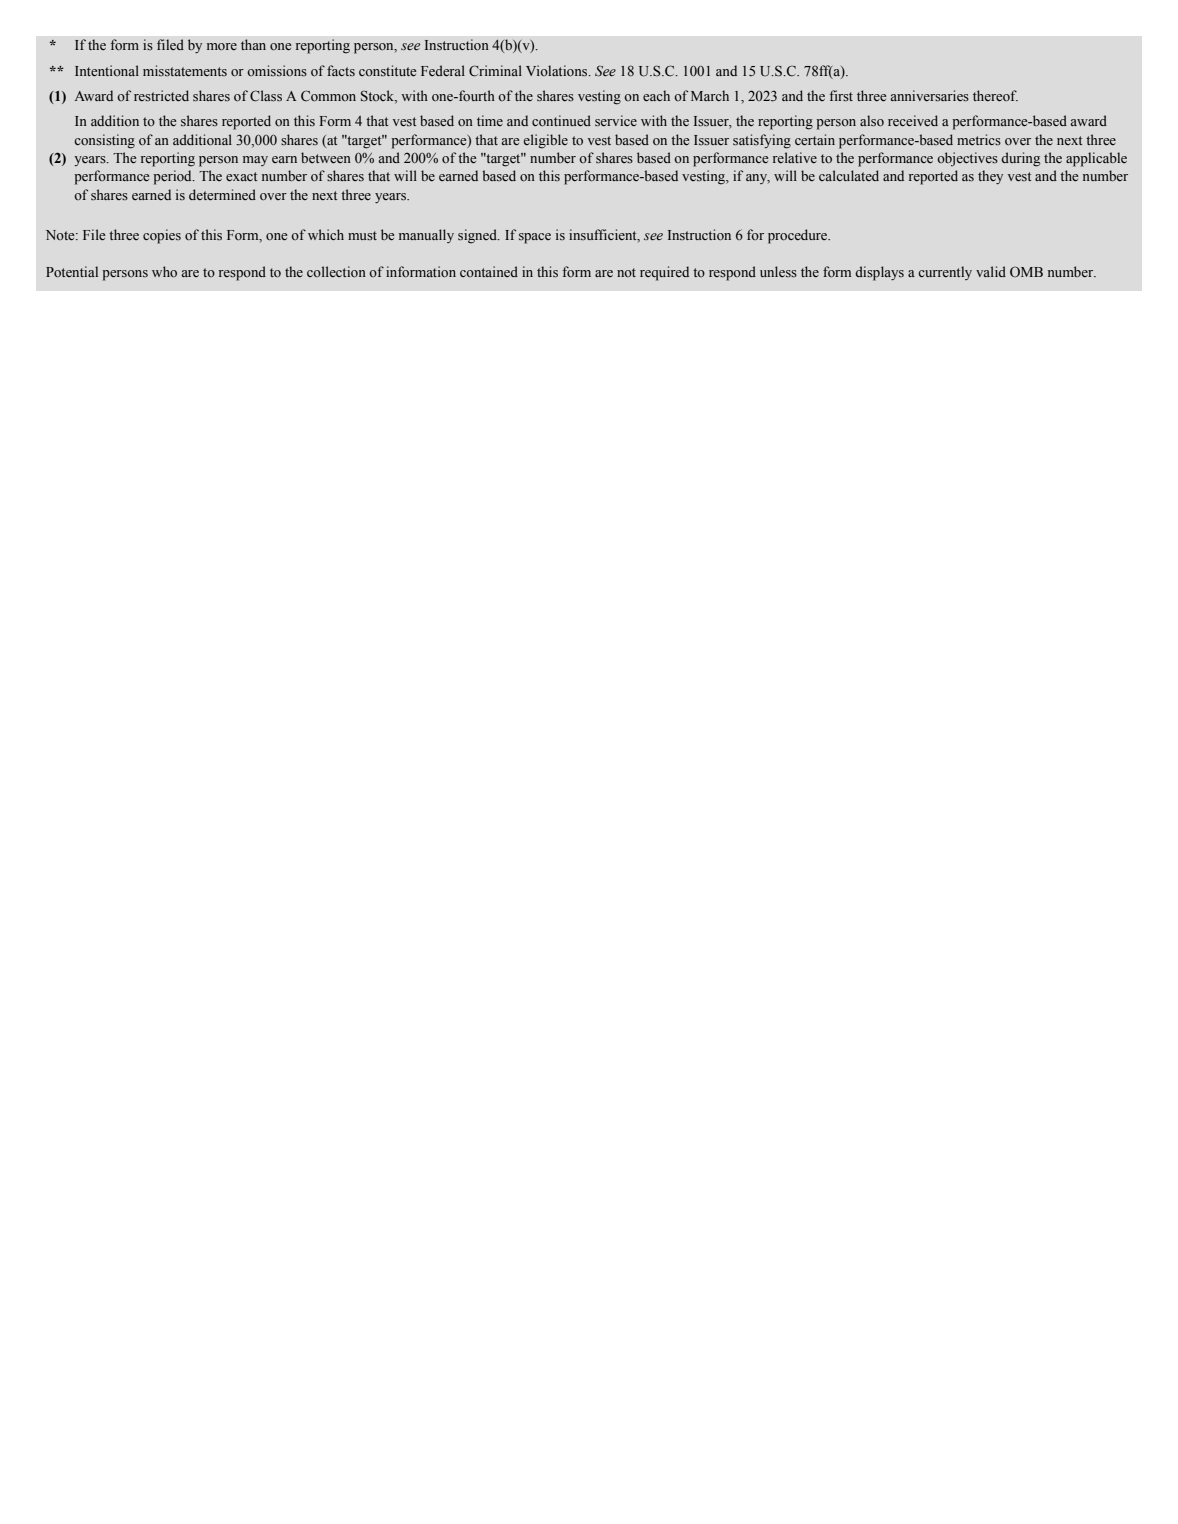 The width and height of the image is (1178, 1524). Describe the element at coordinates (929, 95) in the image. I see `anniversaries` at that location.
